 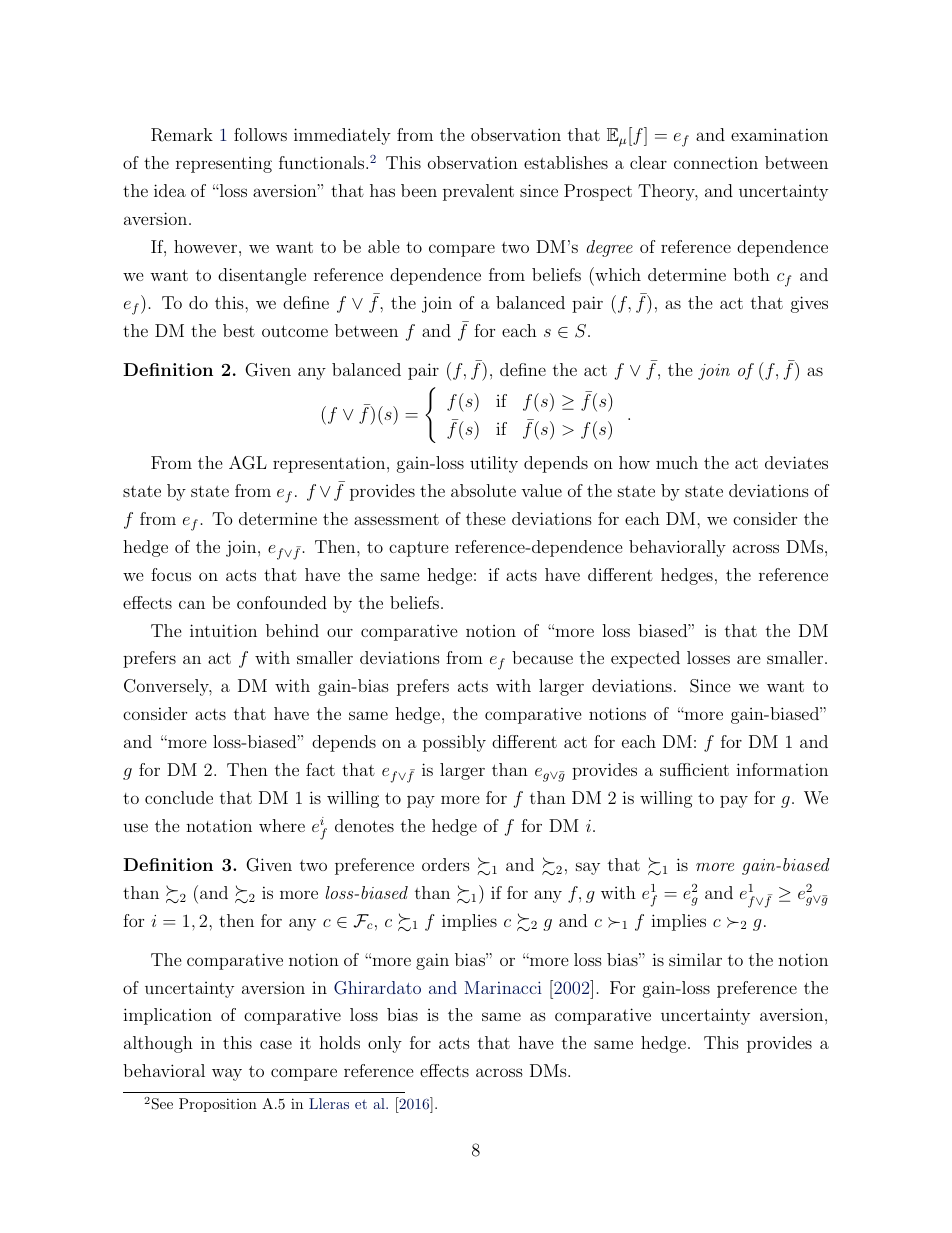 What do you see at coordinates (645, 659) in the page?
I see `expected` at bounding box center [645, 659].
